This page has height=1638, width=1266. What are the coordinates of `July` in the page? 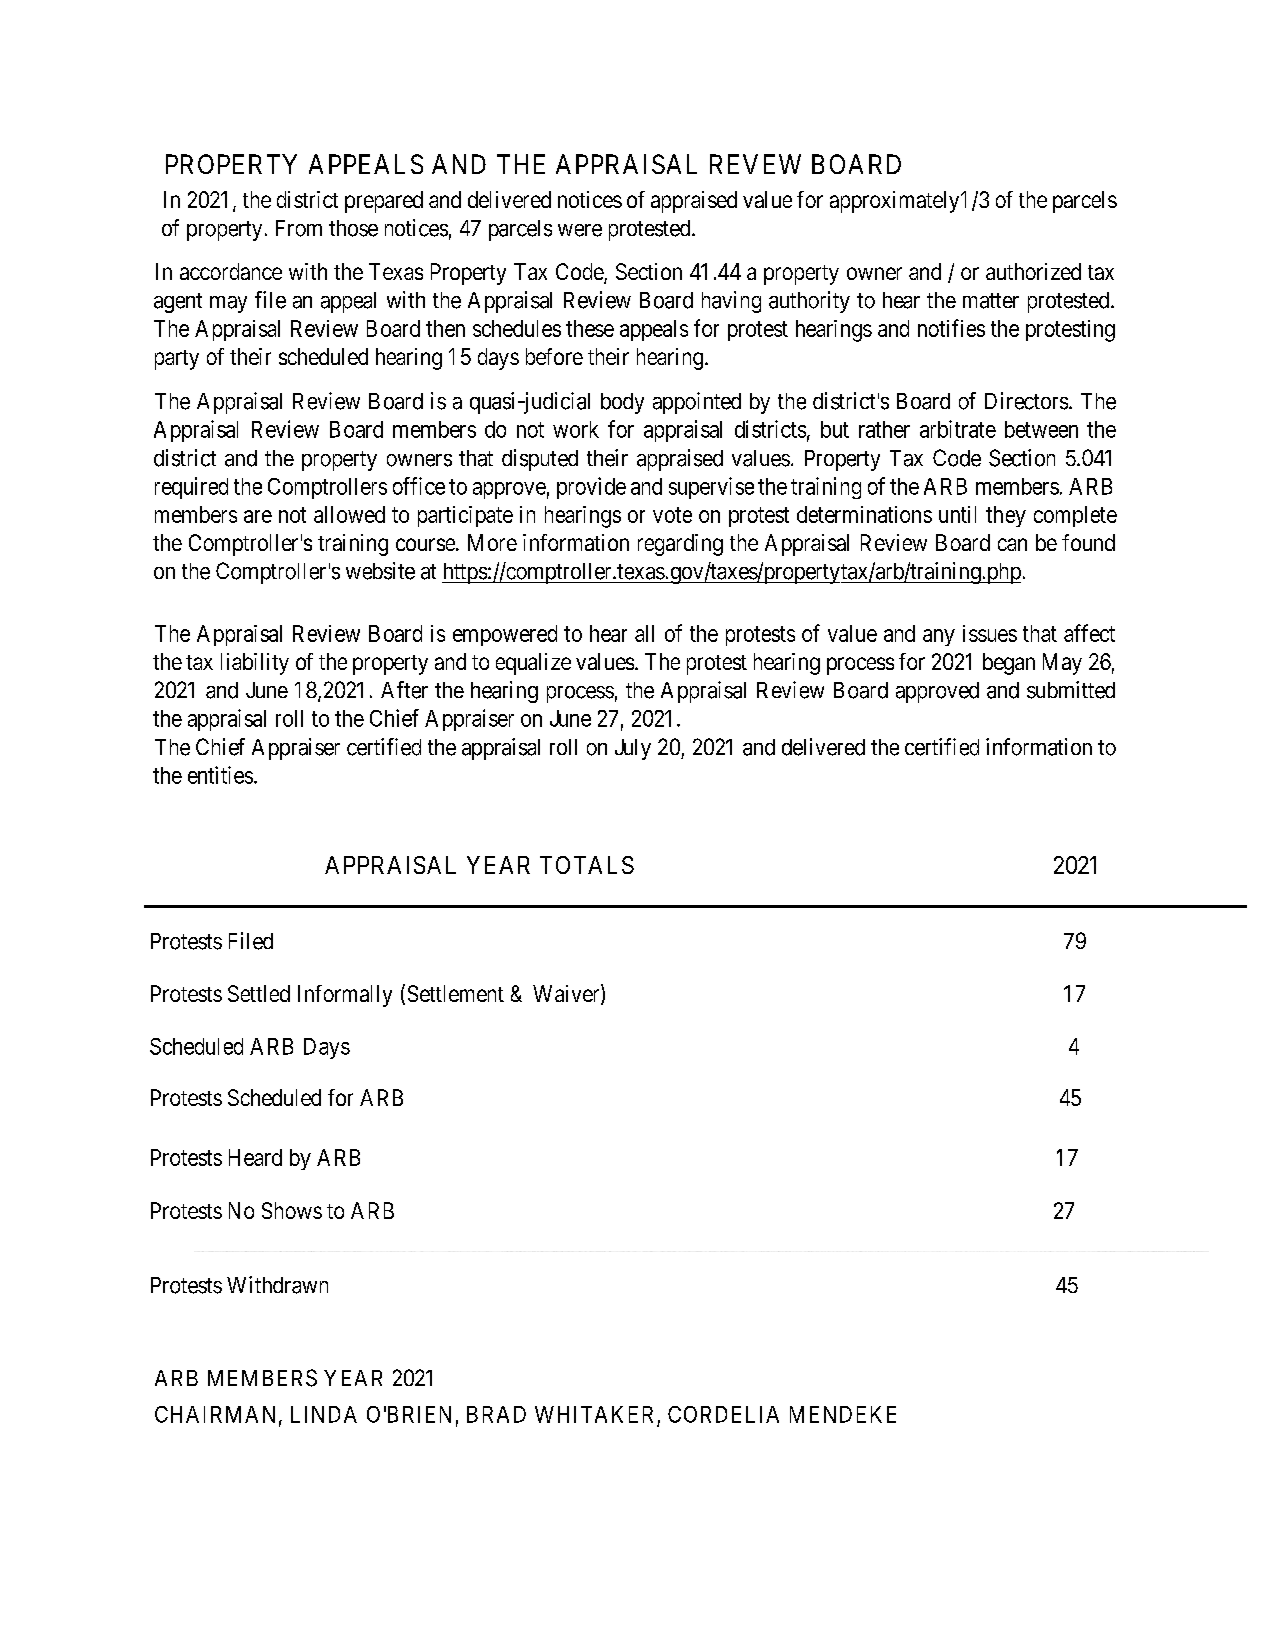 It's located at (633, 749).
